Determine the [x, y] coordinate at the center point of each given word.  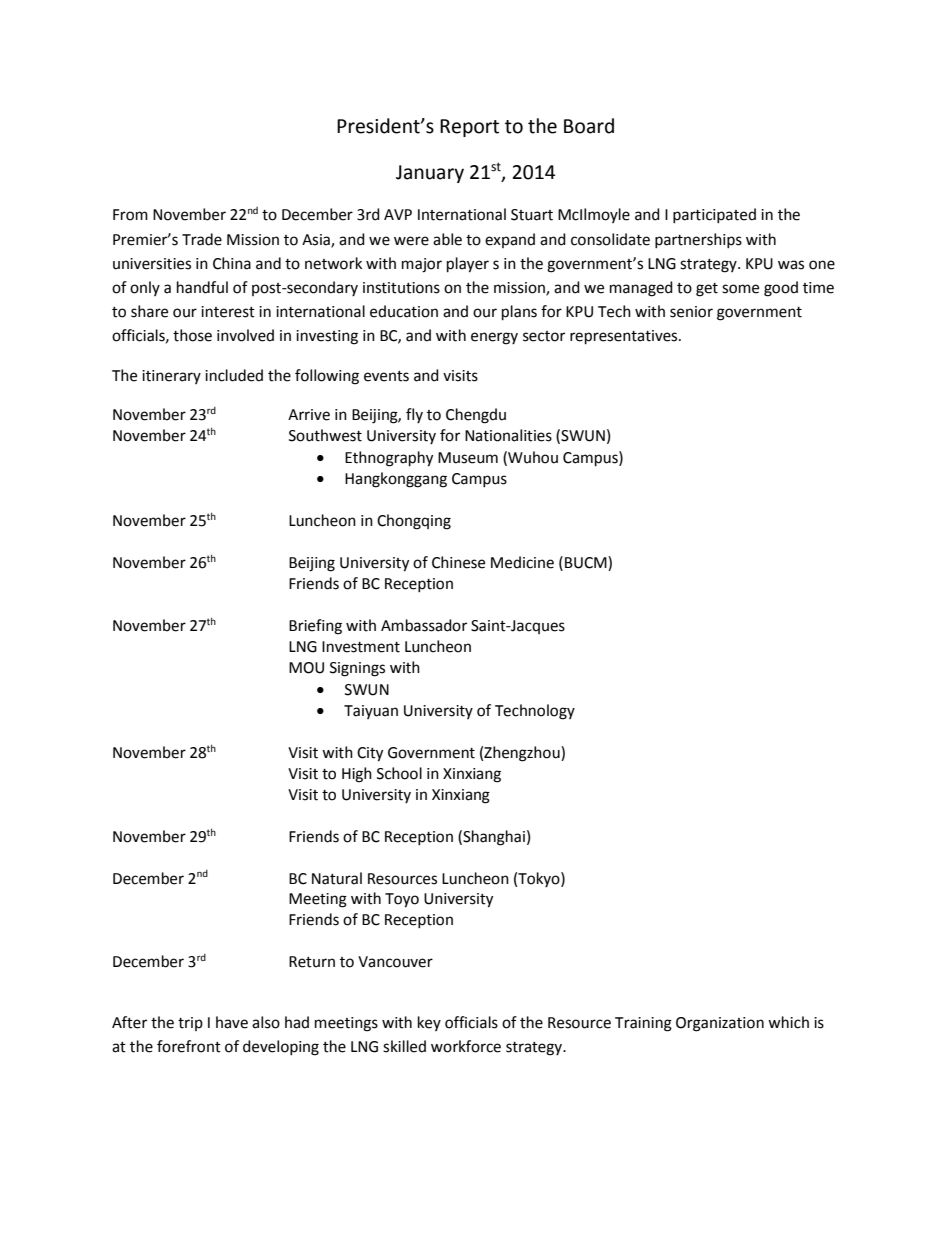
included [234, 375]
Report [469, 128]
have [232, 1022]
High [357, 775]
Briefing [315, 627]
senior [691, 312]
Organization [720, 1024]
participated [714, 215]
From [130, 215]
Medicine [522, 562]
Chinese [458, 562]
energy [494, 338]
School [399, 773]
